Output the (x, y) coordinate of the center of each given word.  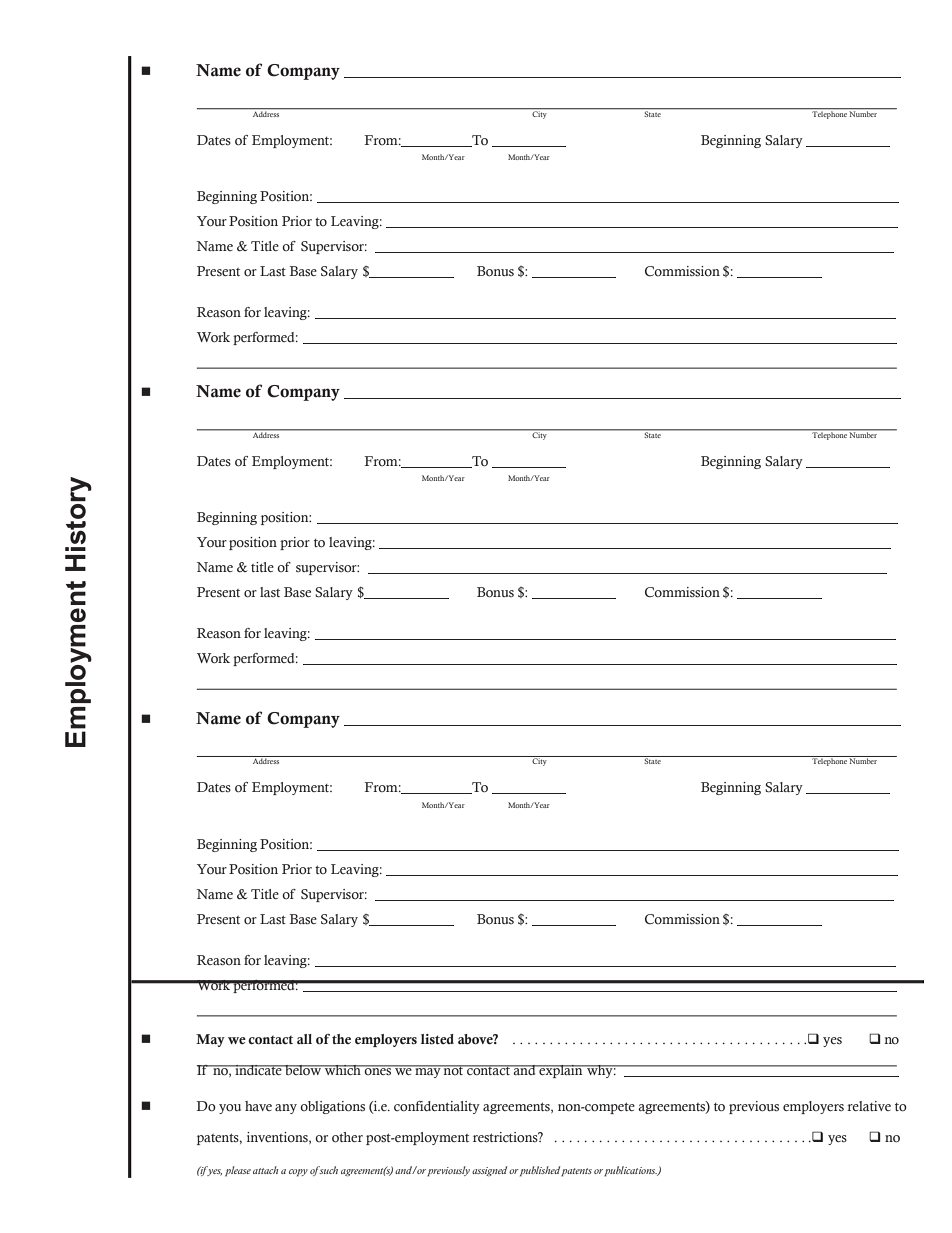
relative (869, 1106)
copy (298, 1173)
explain (561, 1071)
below (303, 1070)
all (304, 1039)
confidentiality (437, 1107)
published (539, 1171)
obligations (332, 1107)
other (347, 1137)
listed (437, 1039)
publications (631, 1171)
